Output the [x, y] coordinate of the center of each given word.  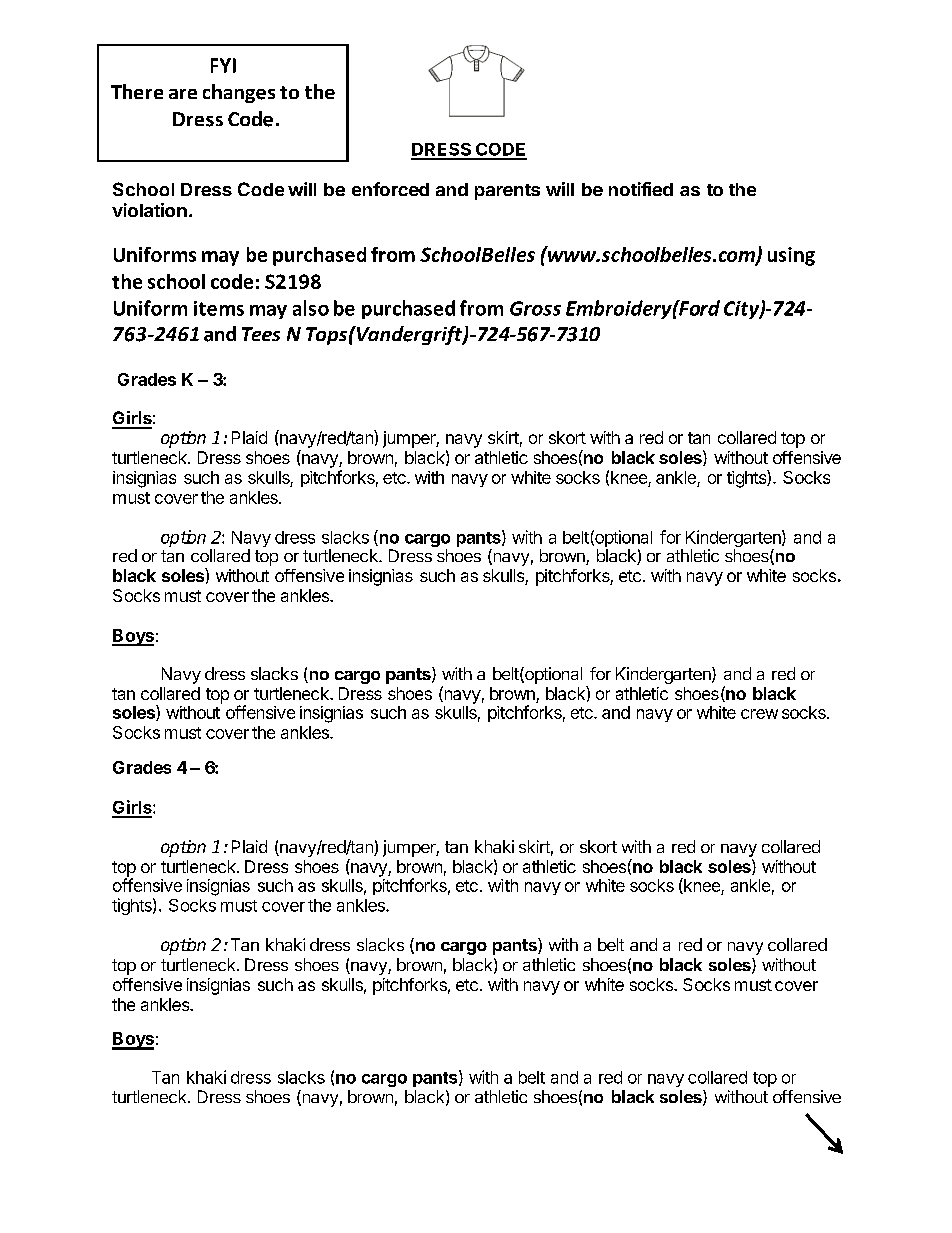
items [219, 308]
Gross [535, 308]
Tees [261, 334]
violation [149, 210]
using [791, 256]
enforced [390, 189]
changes [239, 93]
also [311, 308]
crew [759, 714]
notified [641, 189]
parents [507, 192]
